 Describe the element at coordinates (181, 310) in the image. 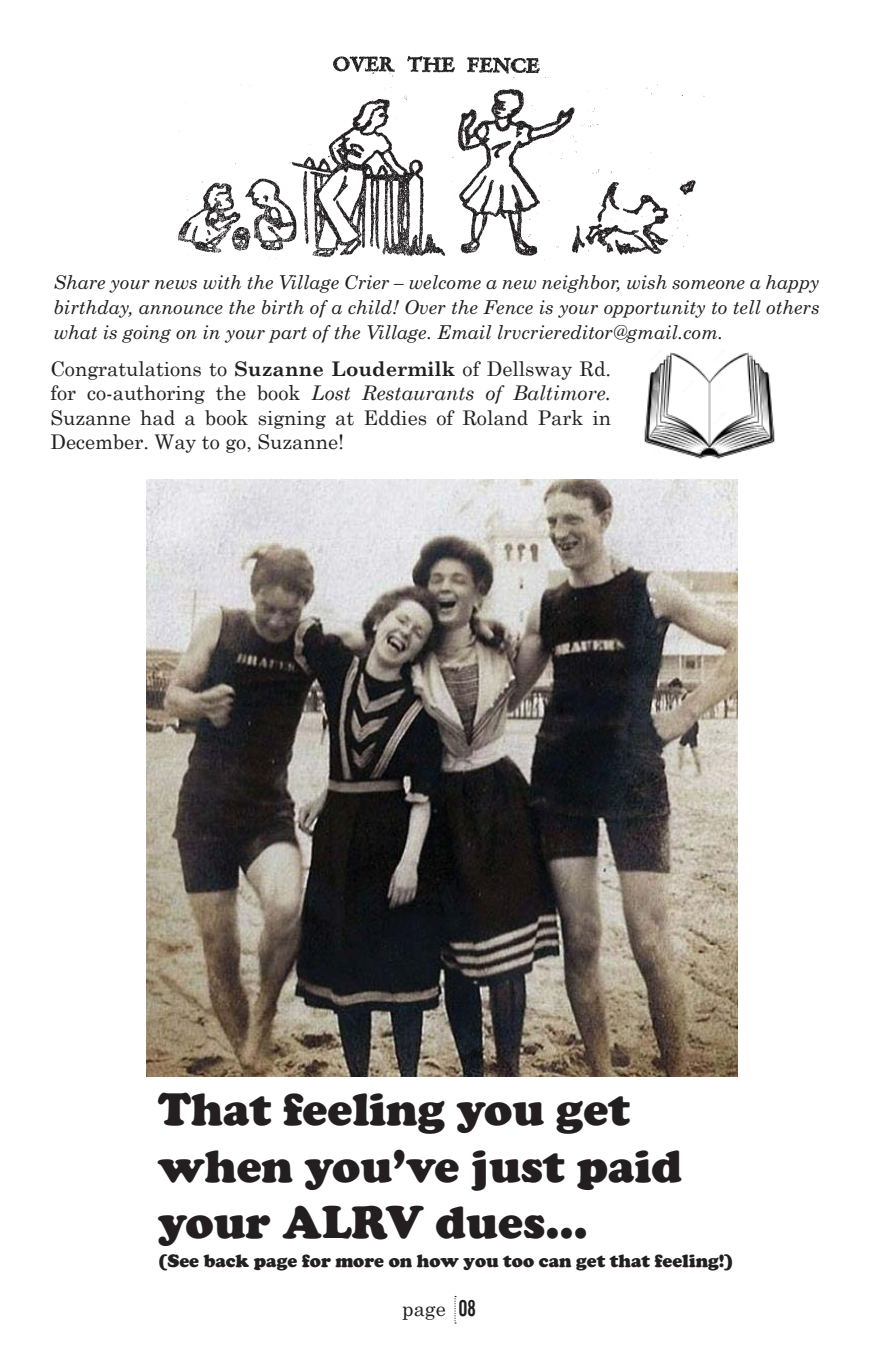

I see `announce` at that location.
